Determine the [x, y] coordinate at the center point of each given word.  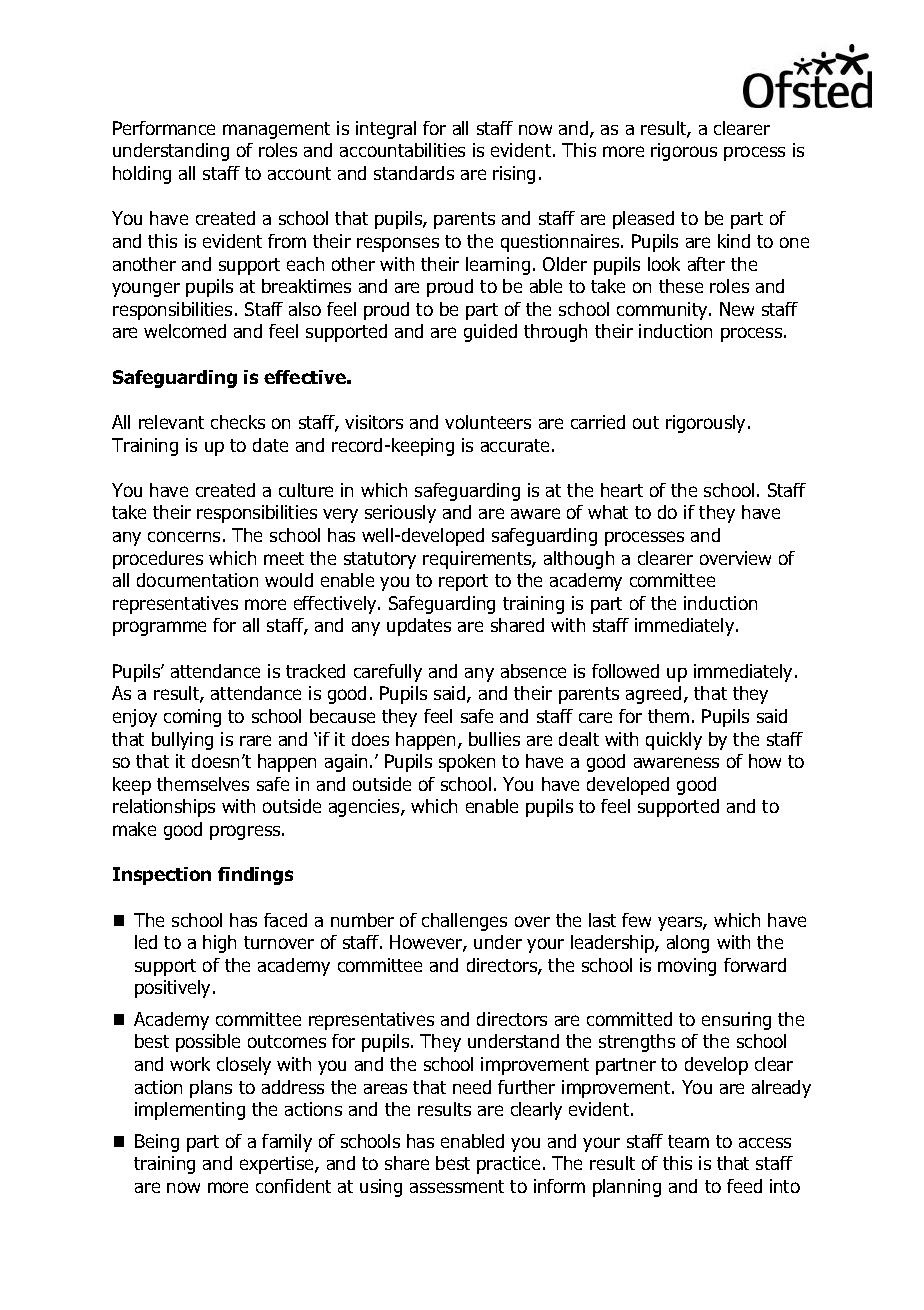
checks [238, 422]
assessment [457, 1186]
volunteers [488, 422]
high [219, 944]
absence [533, 671]
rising [514, 175]
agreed [653, 695]
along [688, 944]
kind [734, 241]
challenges [464, 922]
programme [159, 628]
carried [598, 422]
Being [157, 1143]
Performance [164, 128]
